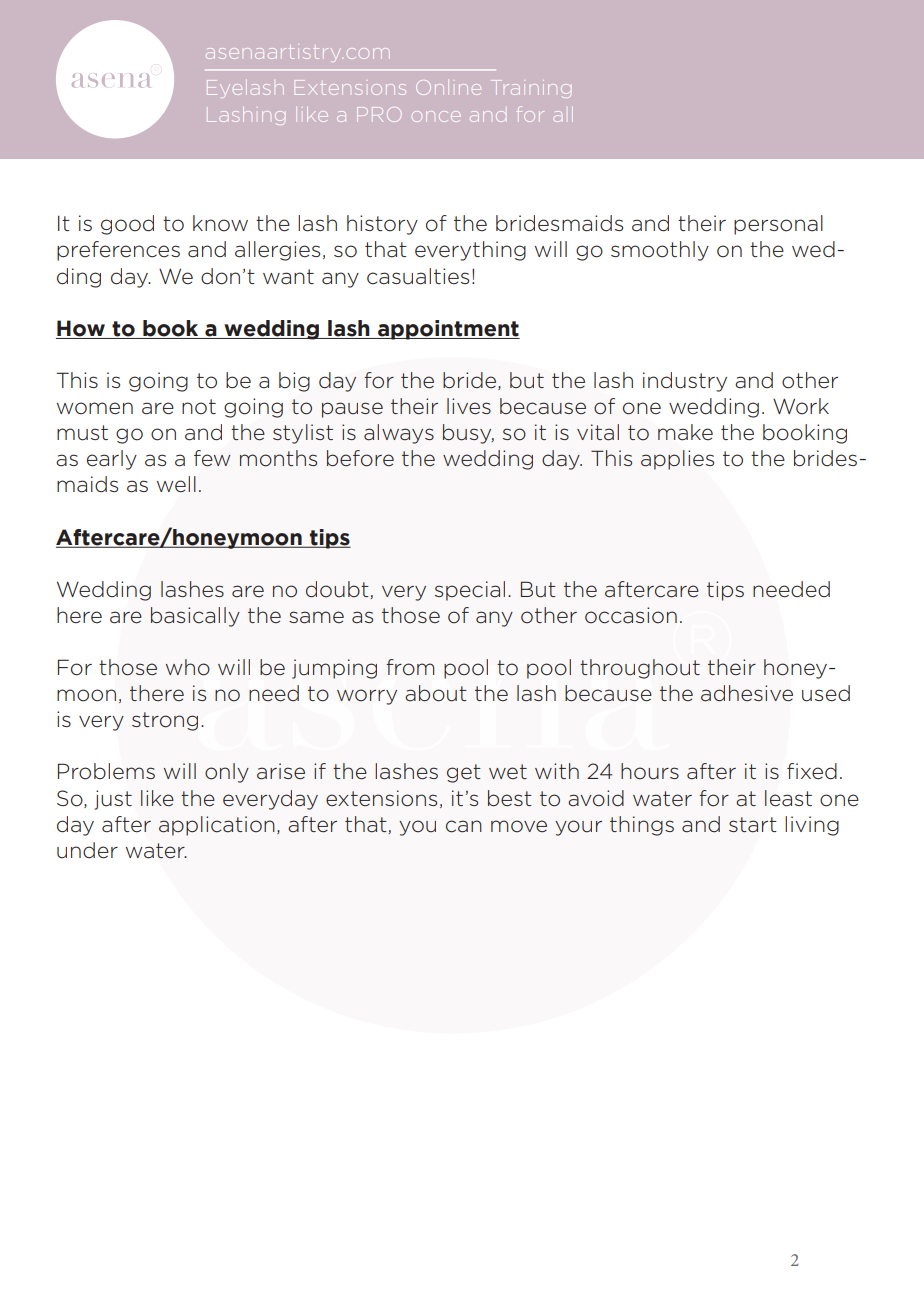 Image resolution: width=924 pixels, height=1308 pixels. Describe the element at coordinates (531, 89) in the screenshot. I see `Training` at that location.
